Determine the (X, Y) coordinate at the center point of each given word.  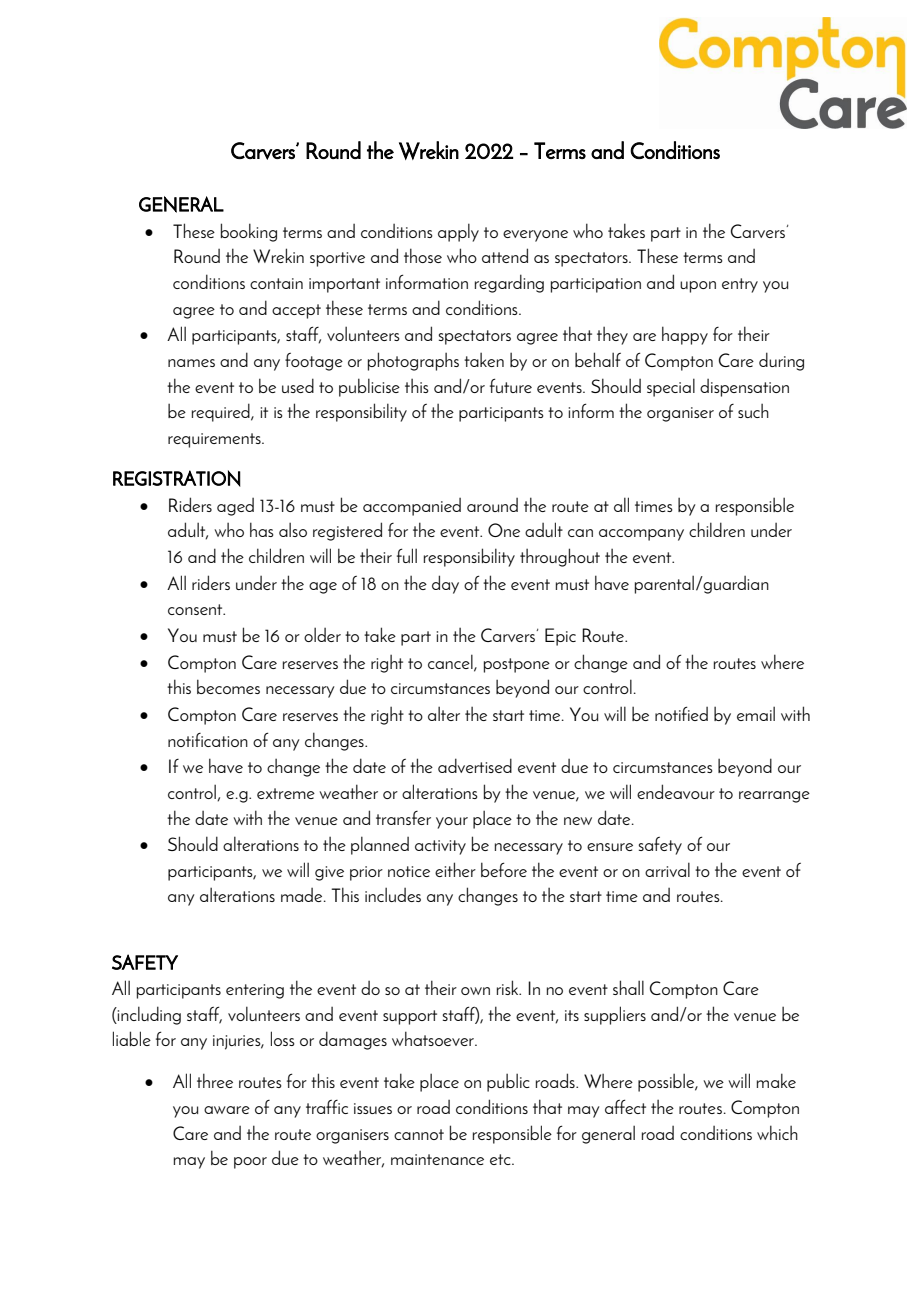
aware (227, 1110)
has (262, 529)
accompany (641, 535)
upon (698, 287)
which (777, 1132)
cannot (419, 1134)
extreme (286, 793)
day (445, 584)
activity (440, 847)
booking (249, 232)
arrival (667, 869)
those (423, 255)
